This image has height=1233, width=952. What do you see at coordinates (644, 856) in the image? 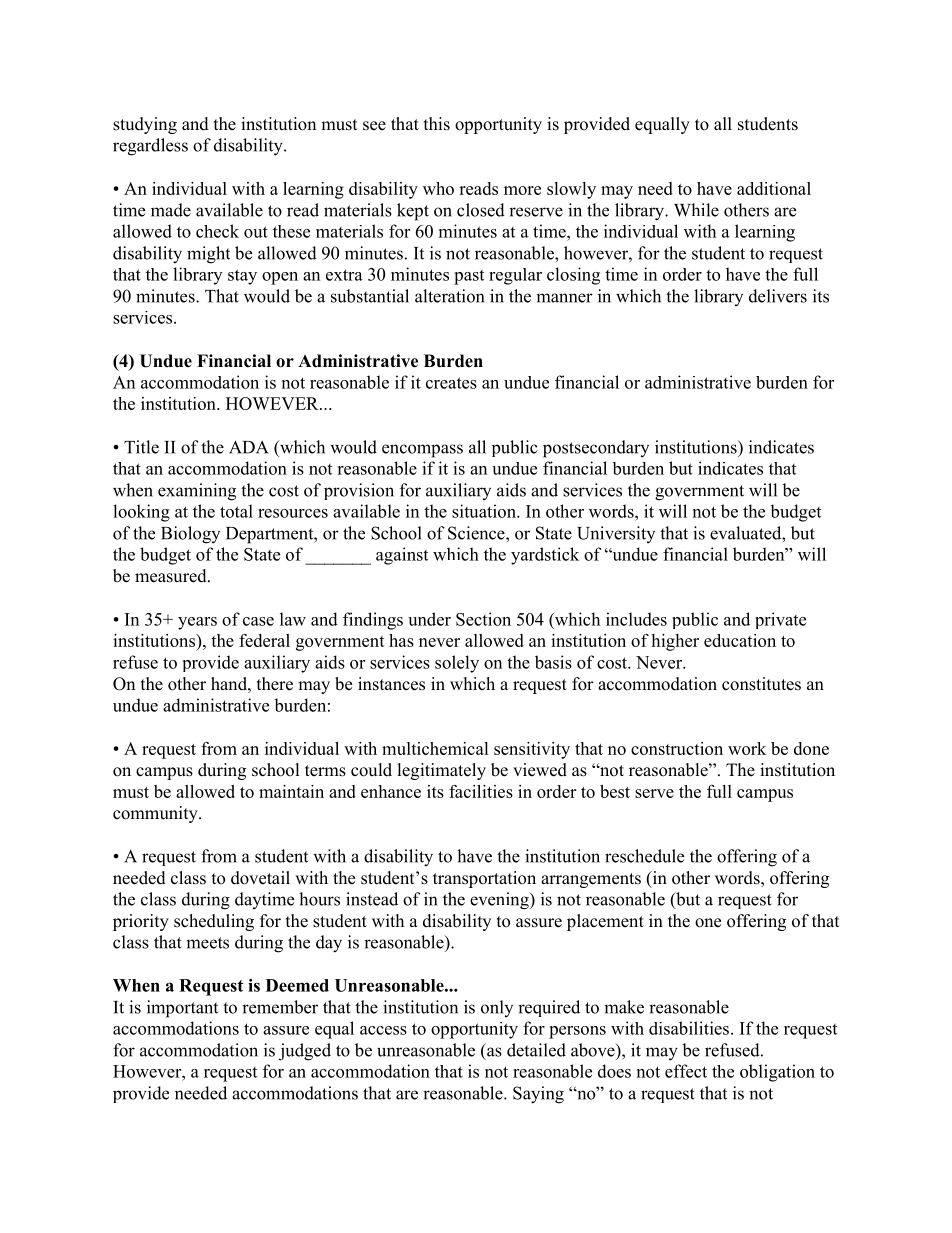
I see `reschedule` at bounding box center [644, 856].
